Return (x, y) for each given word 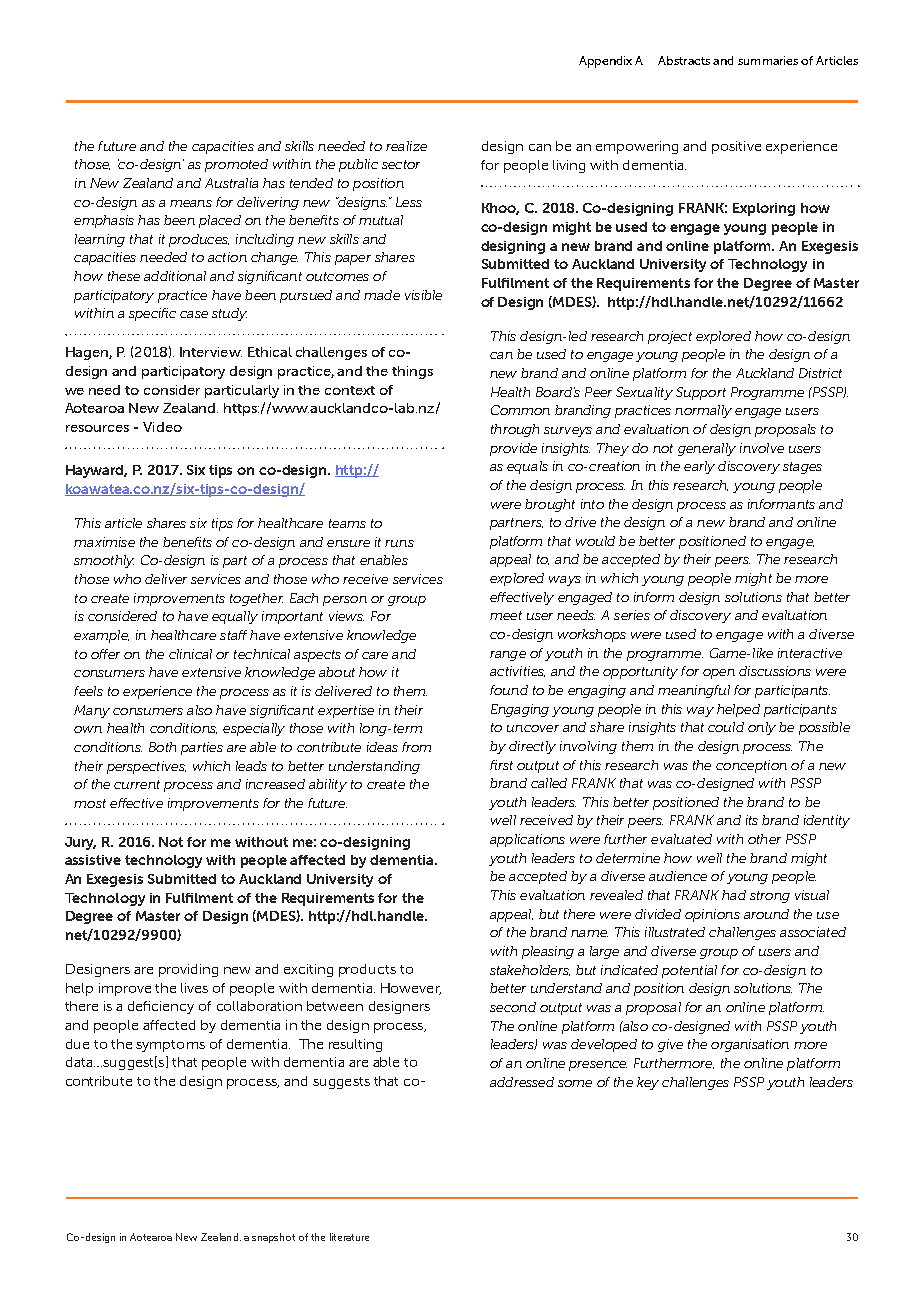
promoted (236, 165)
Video (162, 427)
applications (527, 840)
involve (762, 448)
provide (513, 449)
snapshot (273, 1238)
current (137, 784)
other (764, 839)
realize (406, 146)
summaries (768, 60)
